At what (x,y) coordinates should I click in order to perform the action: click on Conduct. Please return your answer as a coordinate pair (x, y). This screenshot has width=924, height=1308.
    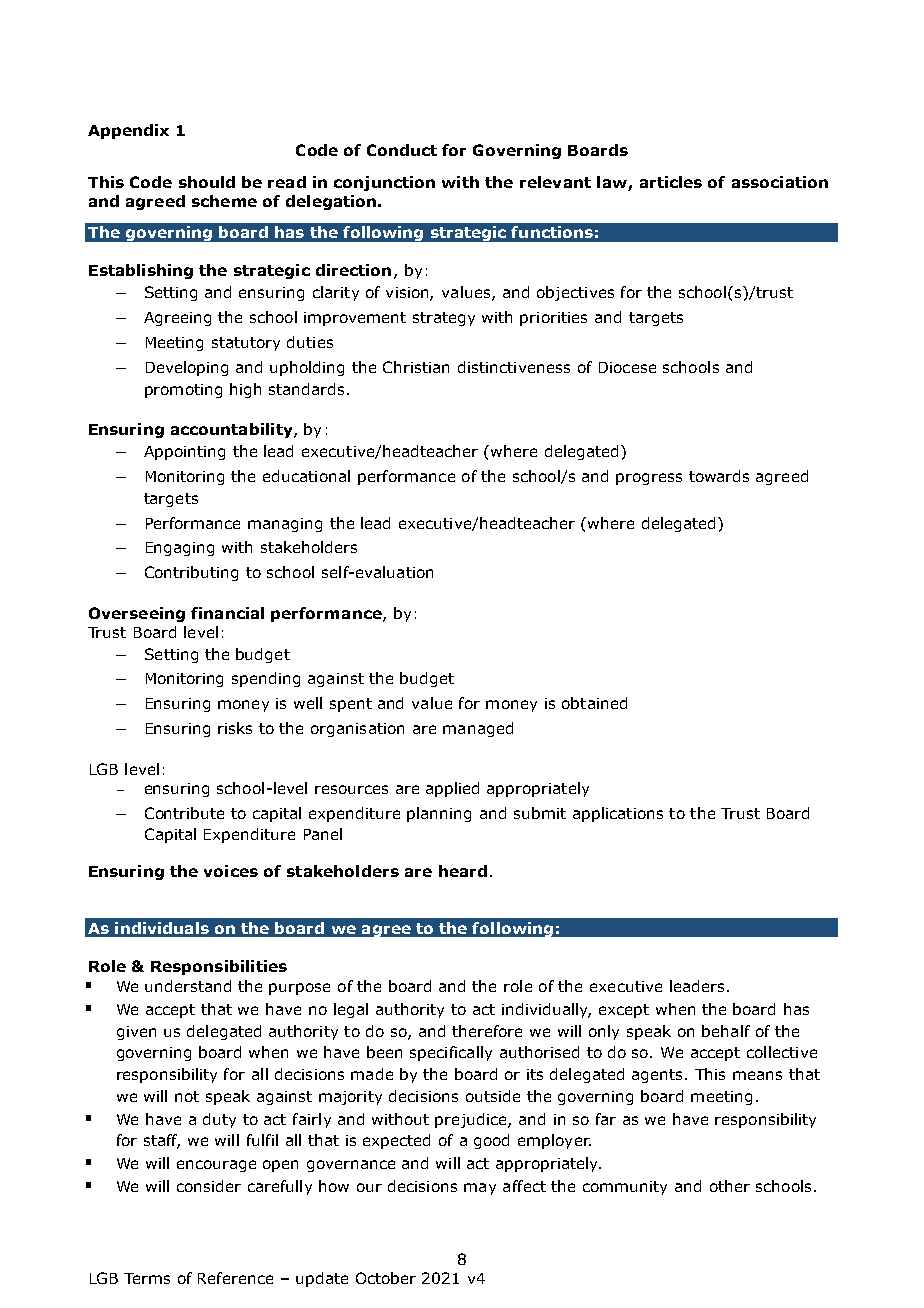
    Looking at the image, I should click on (402, 150).
